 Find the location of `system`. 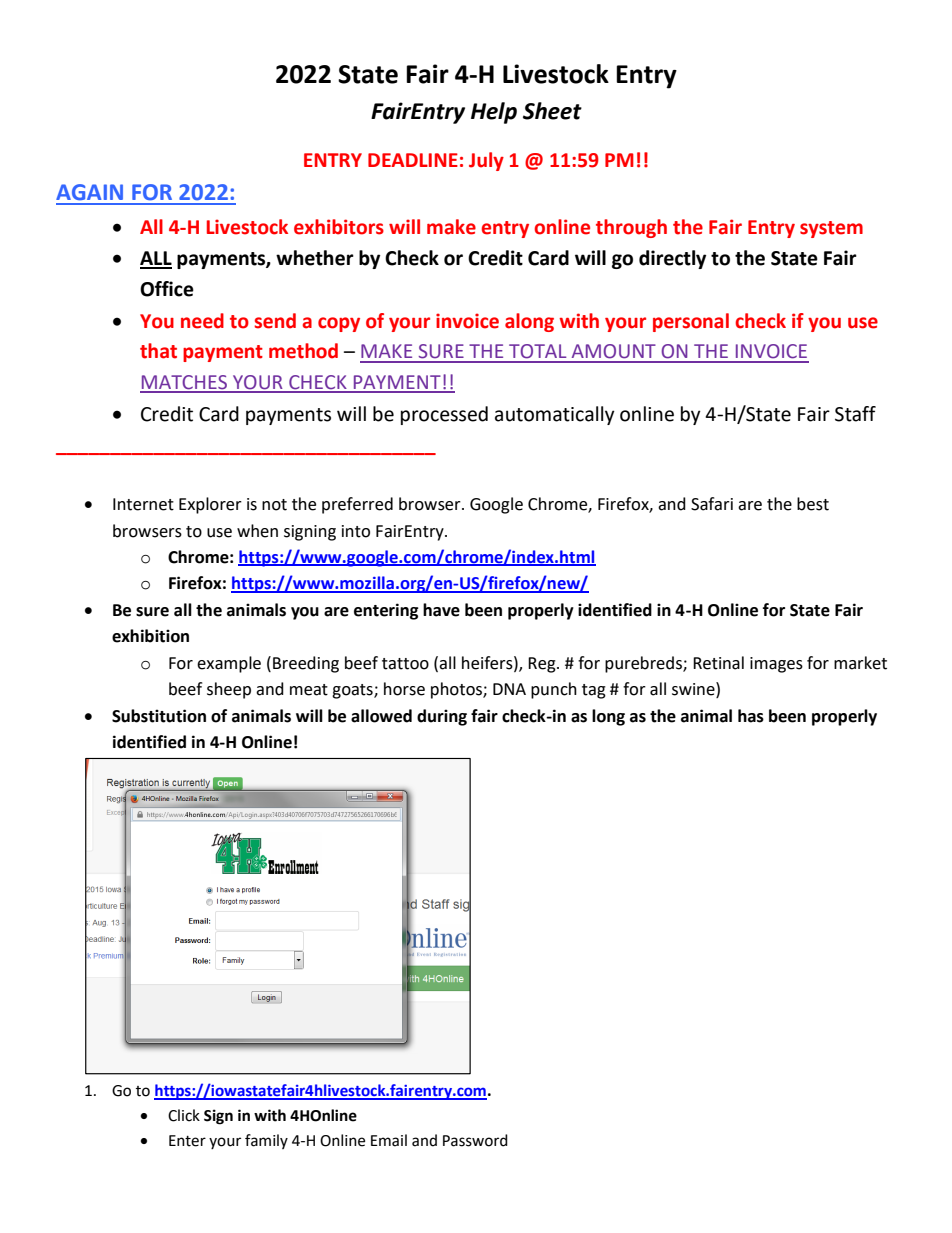

system is located at coordinates (831, 229).
